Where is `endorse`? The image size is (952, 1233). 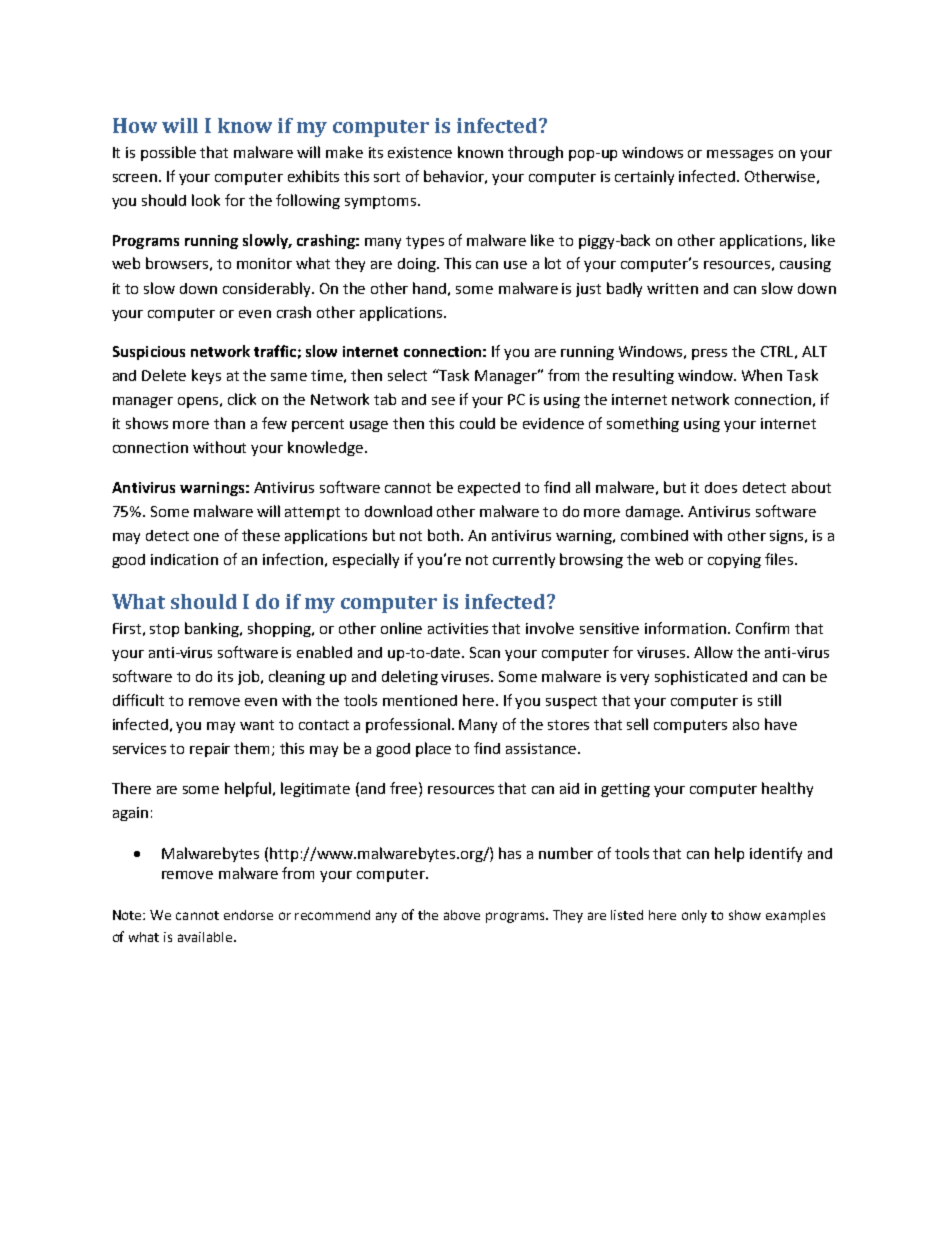 endorse is located at coordinates (248, 915).
